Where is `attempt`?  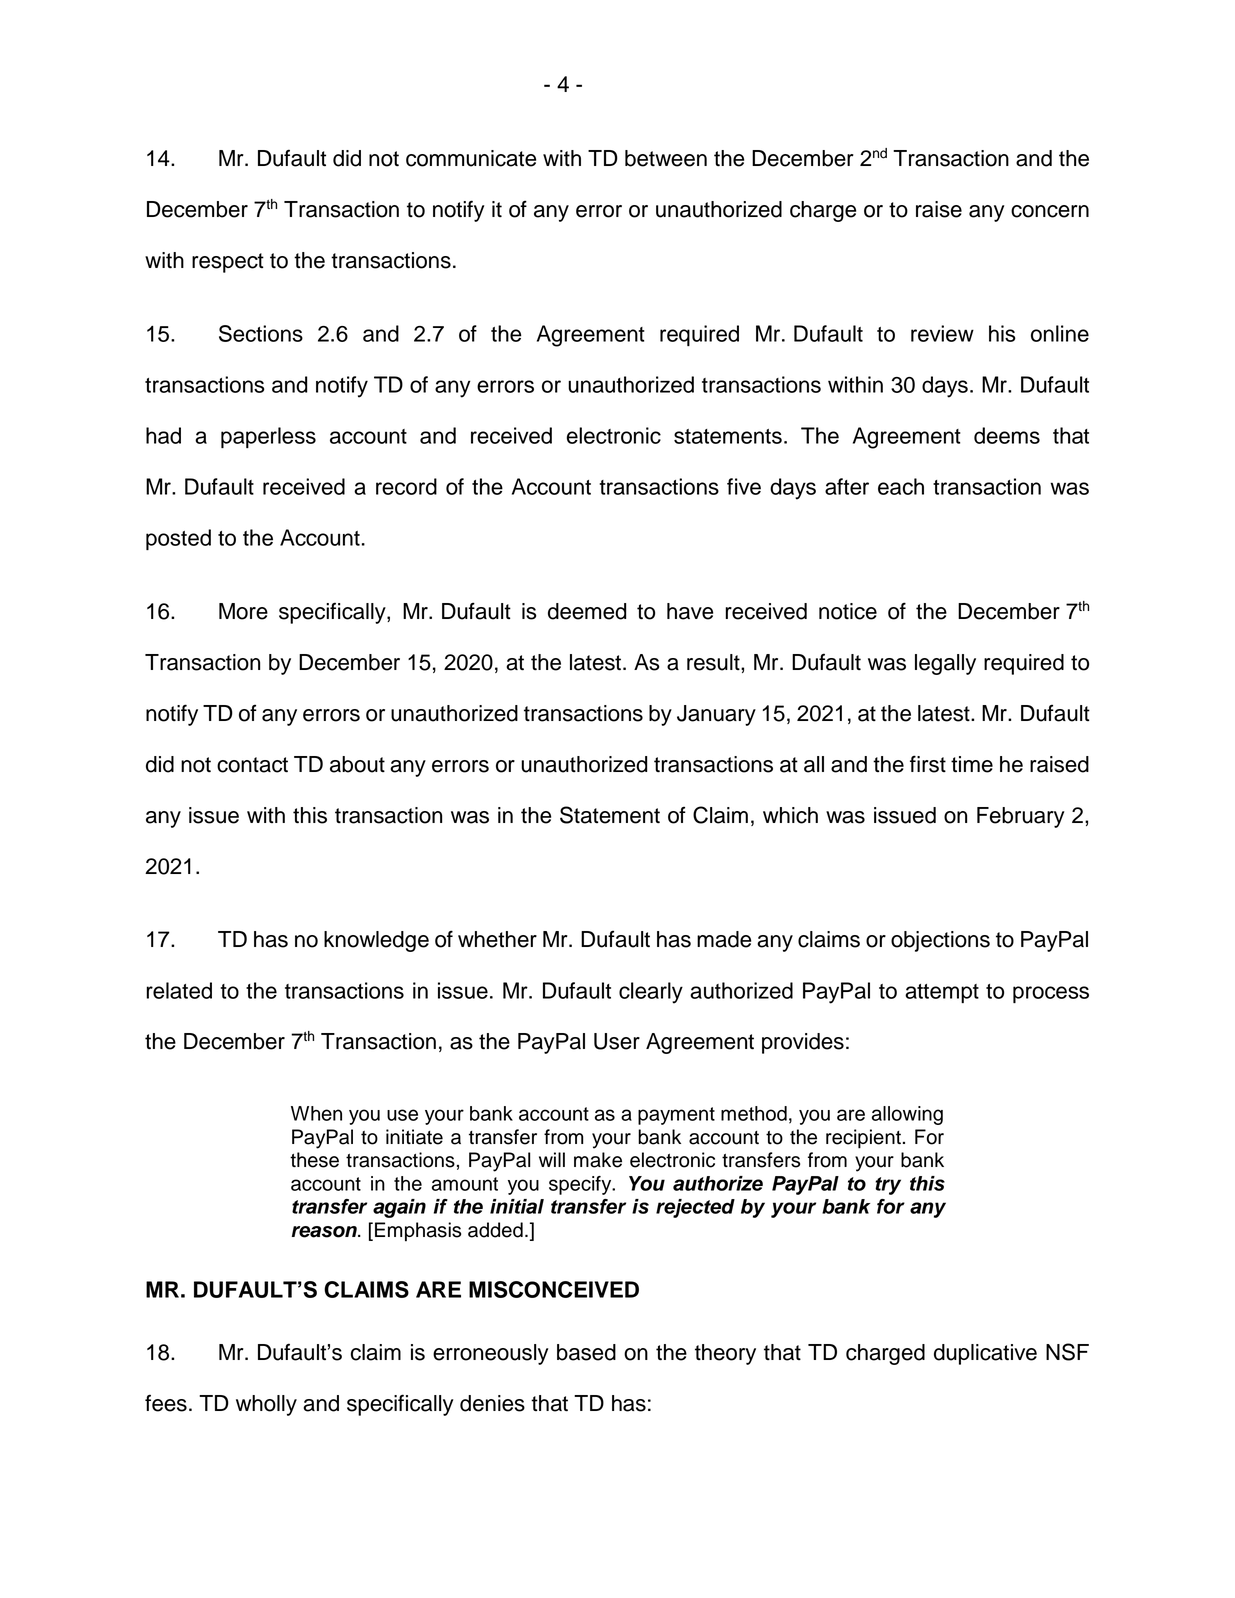
attempt is located at coordinates (942, 993).
